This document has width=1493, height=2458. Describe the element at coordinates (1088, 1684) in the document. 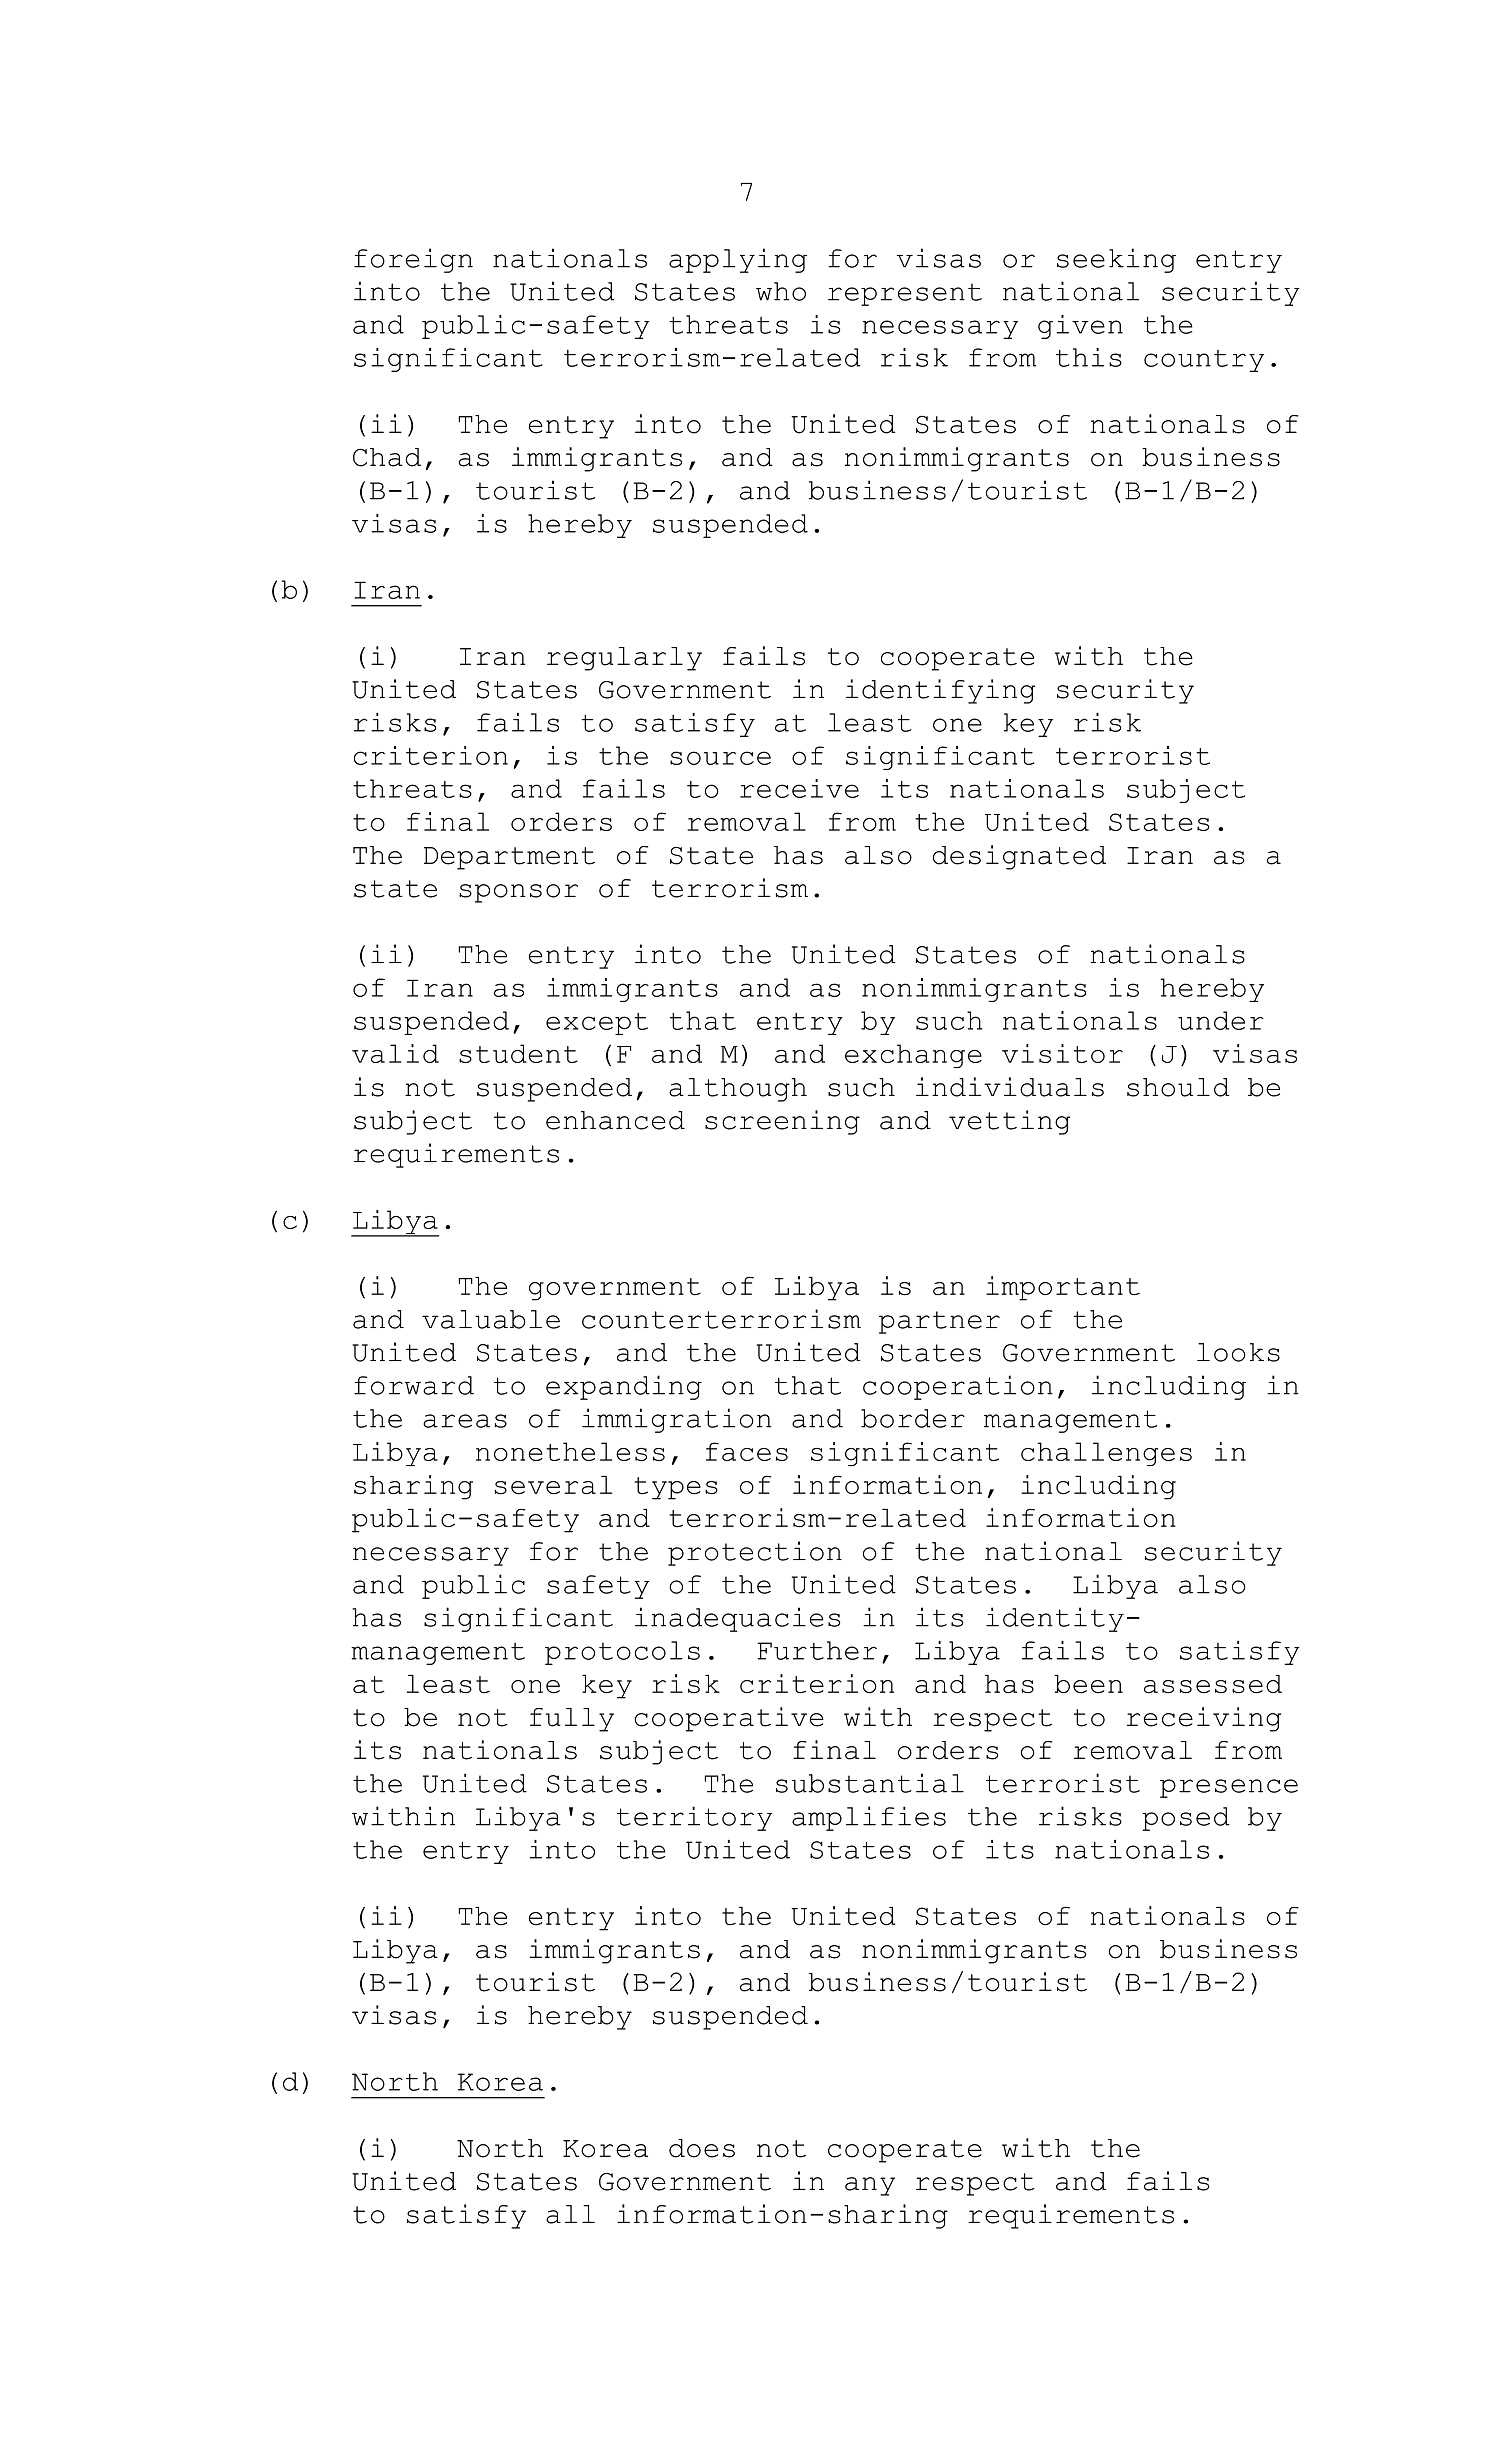

I see `been` at that location.
